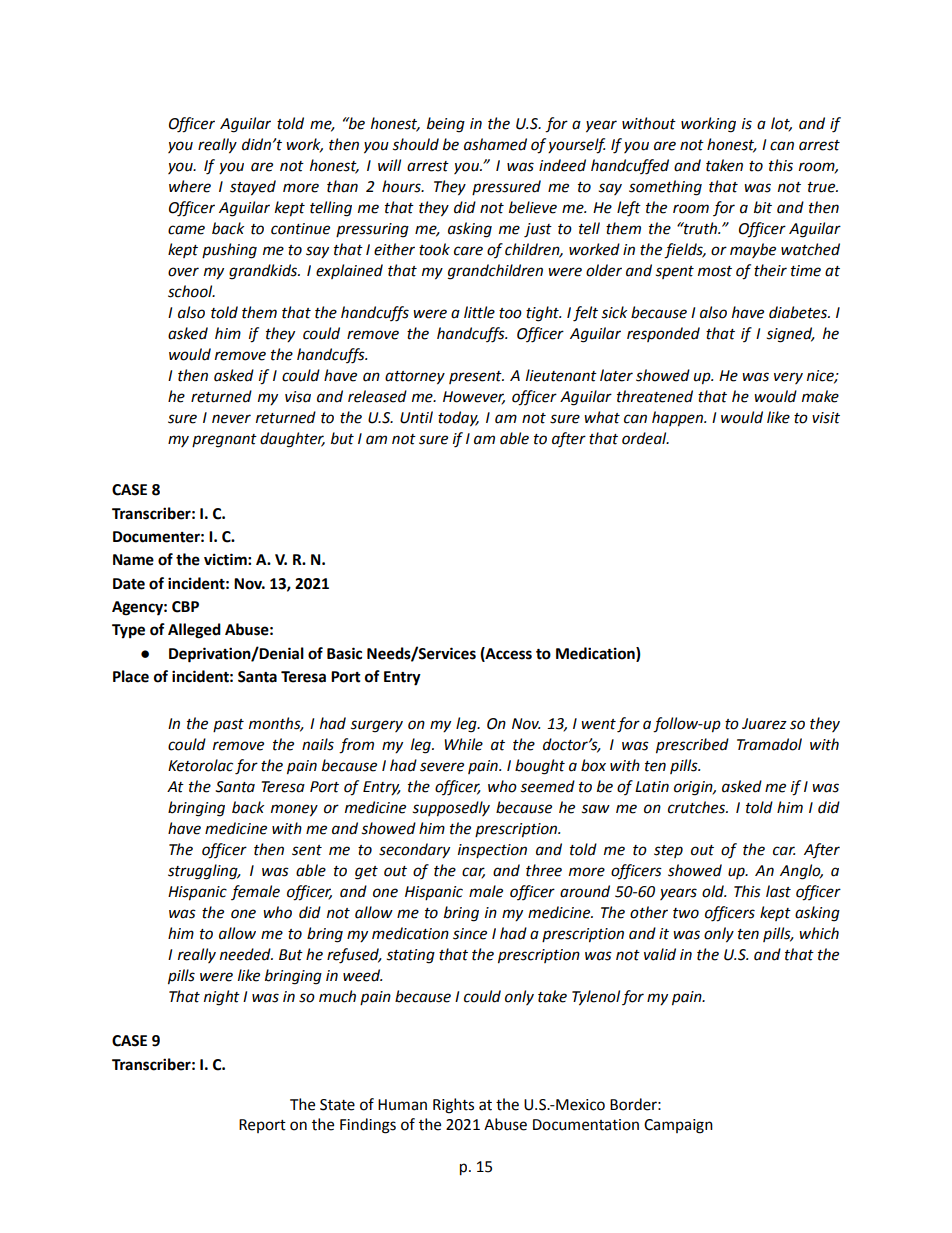 This screenshot has width=952, height=1233. What do you see at coordinates (453, 1106) in the screenshot?
I see `Rights` at bounding box center [453, 1106].
